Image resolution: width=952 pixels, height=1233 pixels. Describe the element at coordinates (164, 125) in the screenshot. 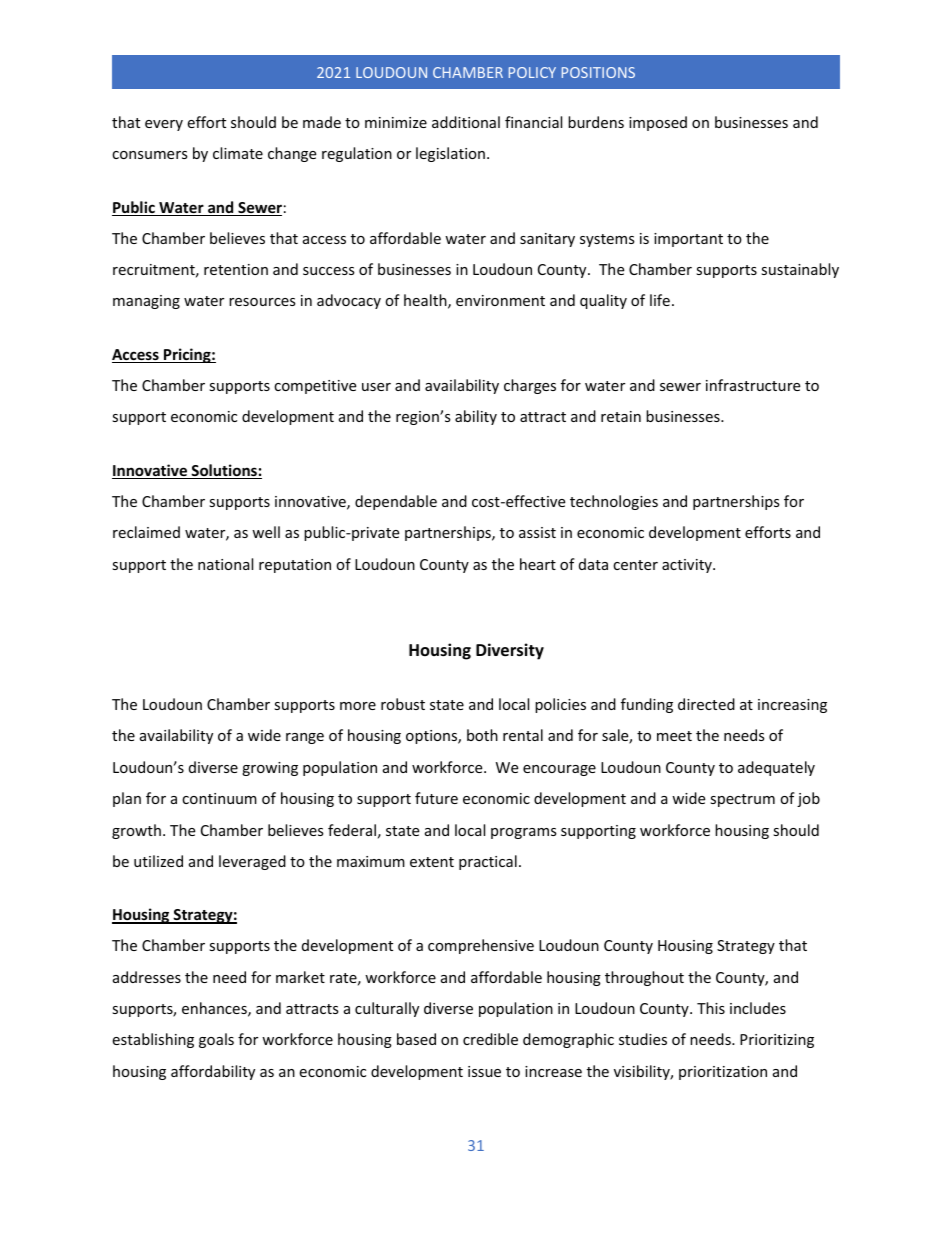

I see `every` at that location.
